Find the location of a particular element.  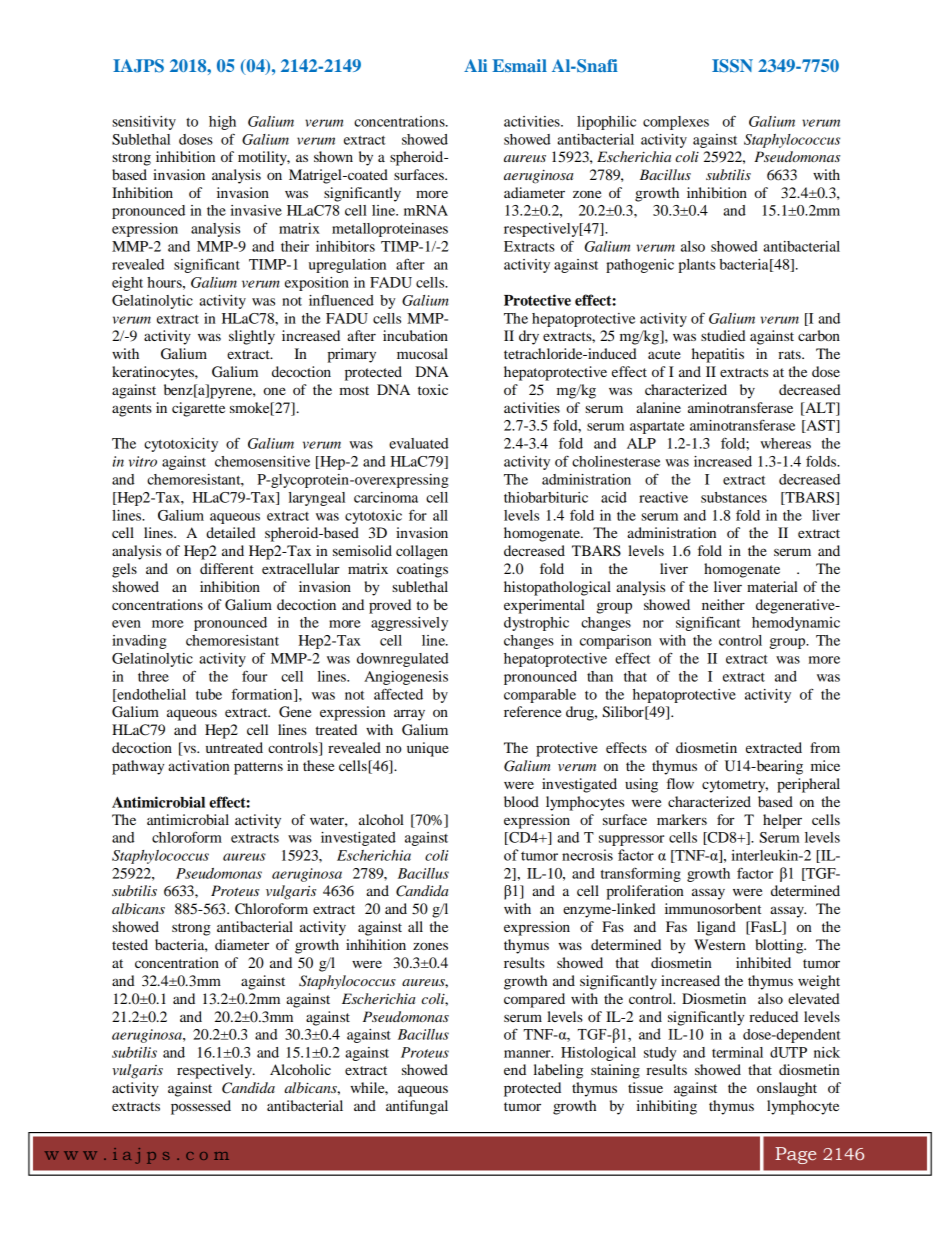

ISSN is located at coordinates (732, 66).
